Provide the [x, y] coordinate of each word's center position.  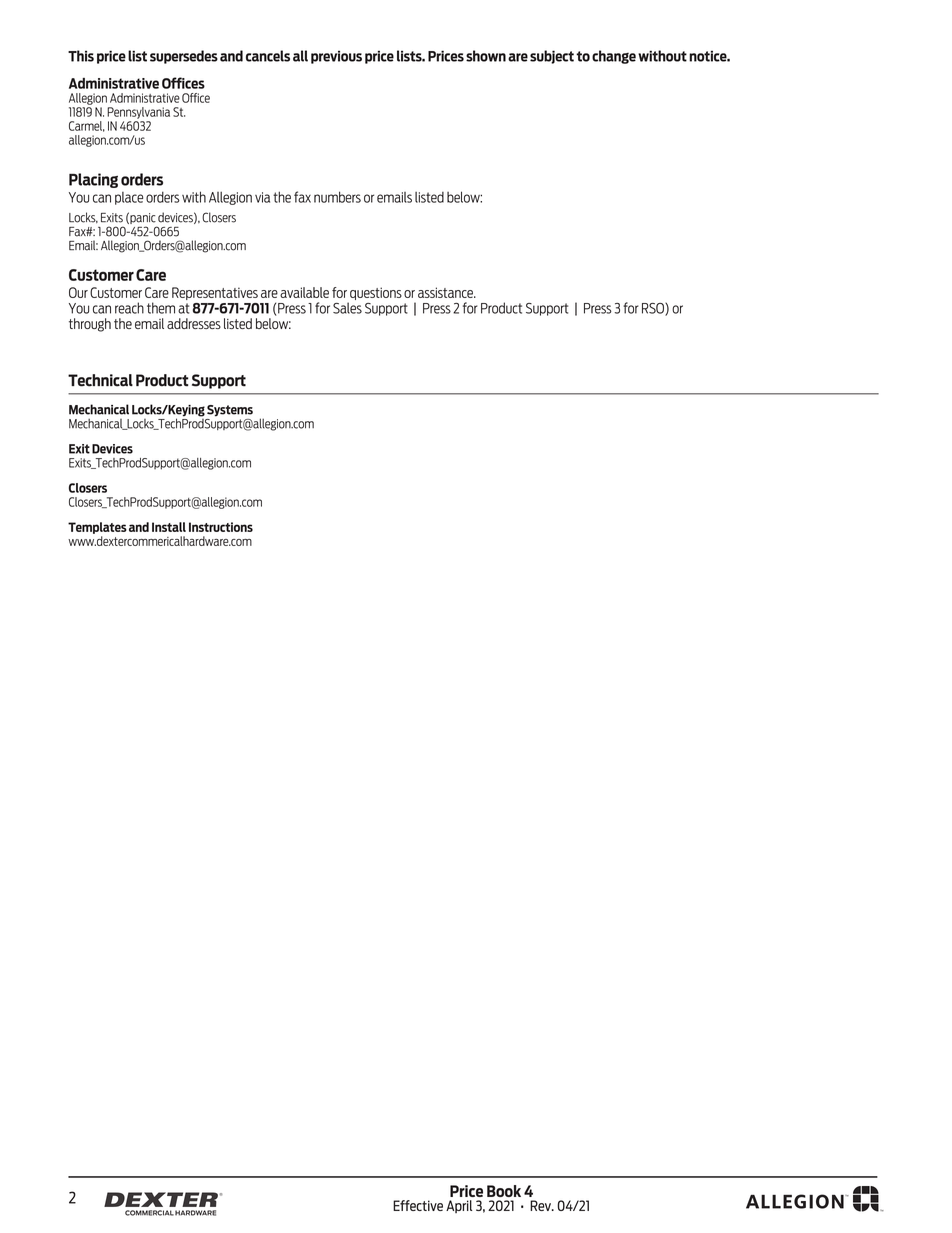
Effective [418, 1205]
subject [552, 57]
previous [336, 57]
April [459, 1206]
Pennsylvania [138, 113]
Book [504, 1191]
